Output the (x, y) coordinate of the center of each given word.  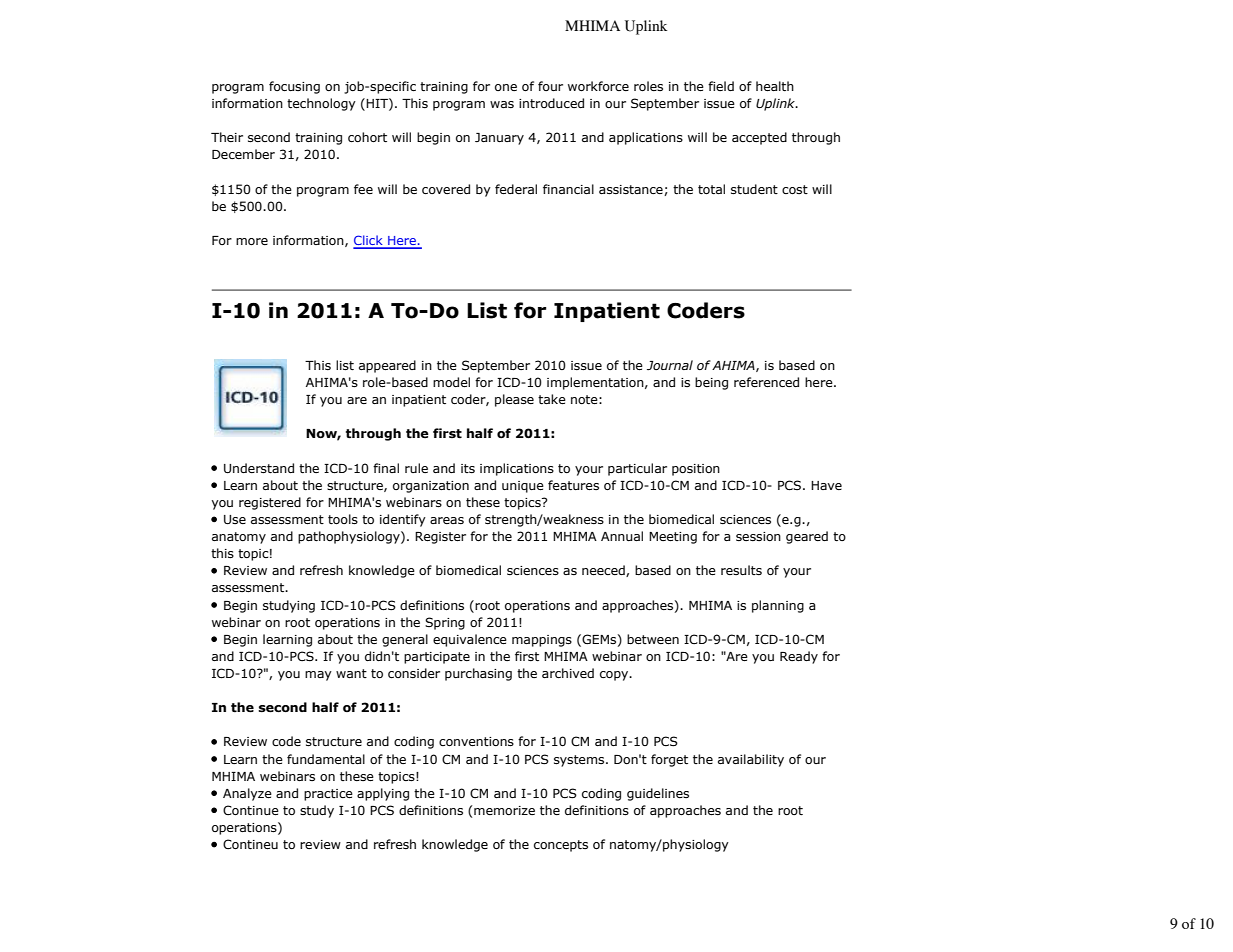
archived (568, 673)
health (775, 86)
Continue (251, 810)
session (758, 536)
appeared (387, 366)
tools (343, 519)
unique (523, 487)
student (754, 189)
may (318, 676)
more (252, 241)
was (502, 104)
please (514, 400)
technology (321, 104)
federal (516, 189)
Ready (799, 657)
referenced (766, 382)
